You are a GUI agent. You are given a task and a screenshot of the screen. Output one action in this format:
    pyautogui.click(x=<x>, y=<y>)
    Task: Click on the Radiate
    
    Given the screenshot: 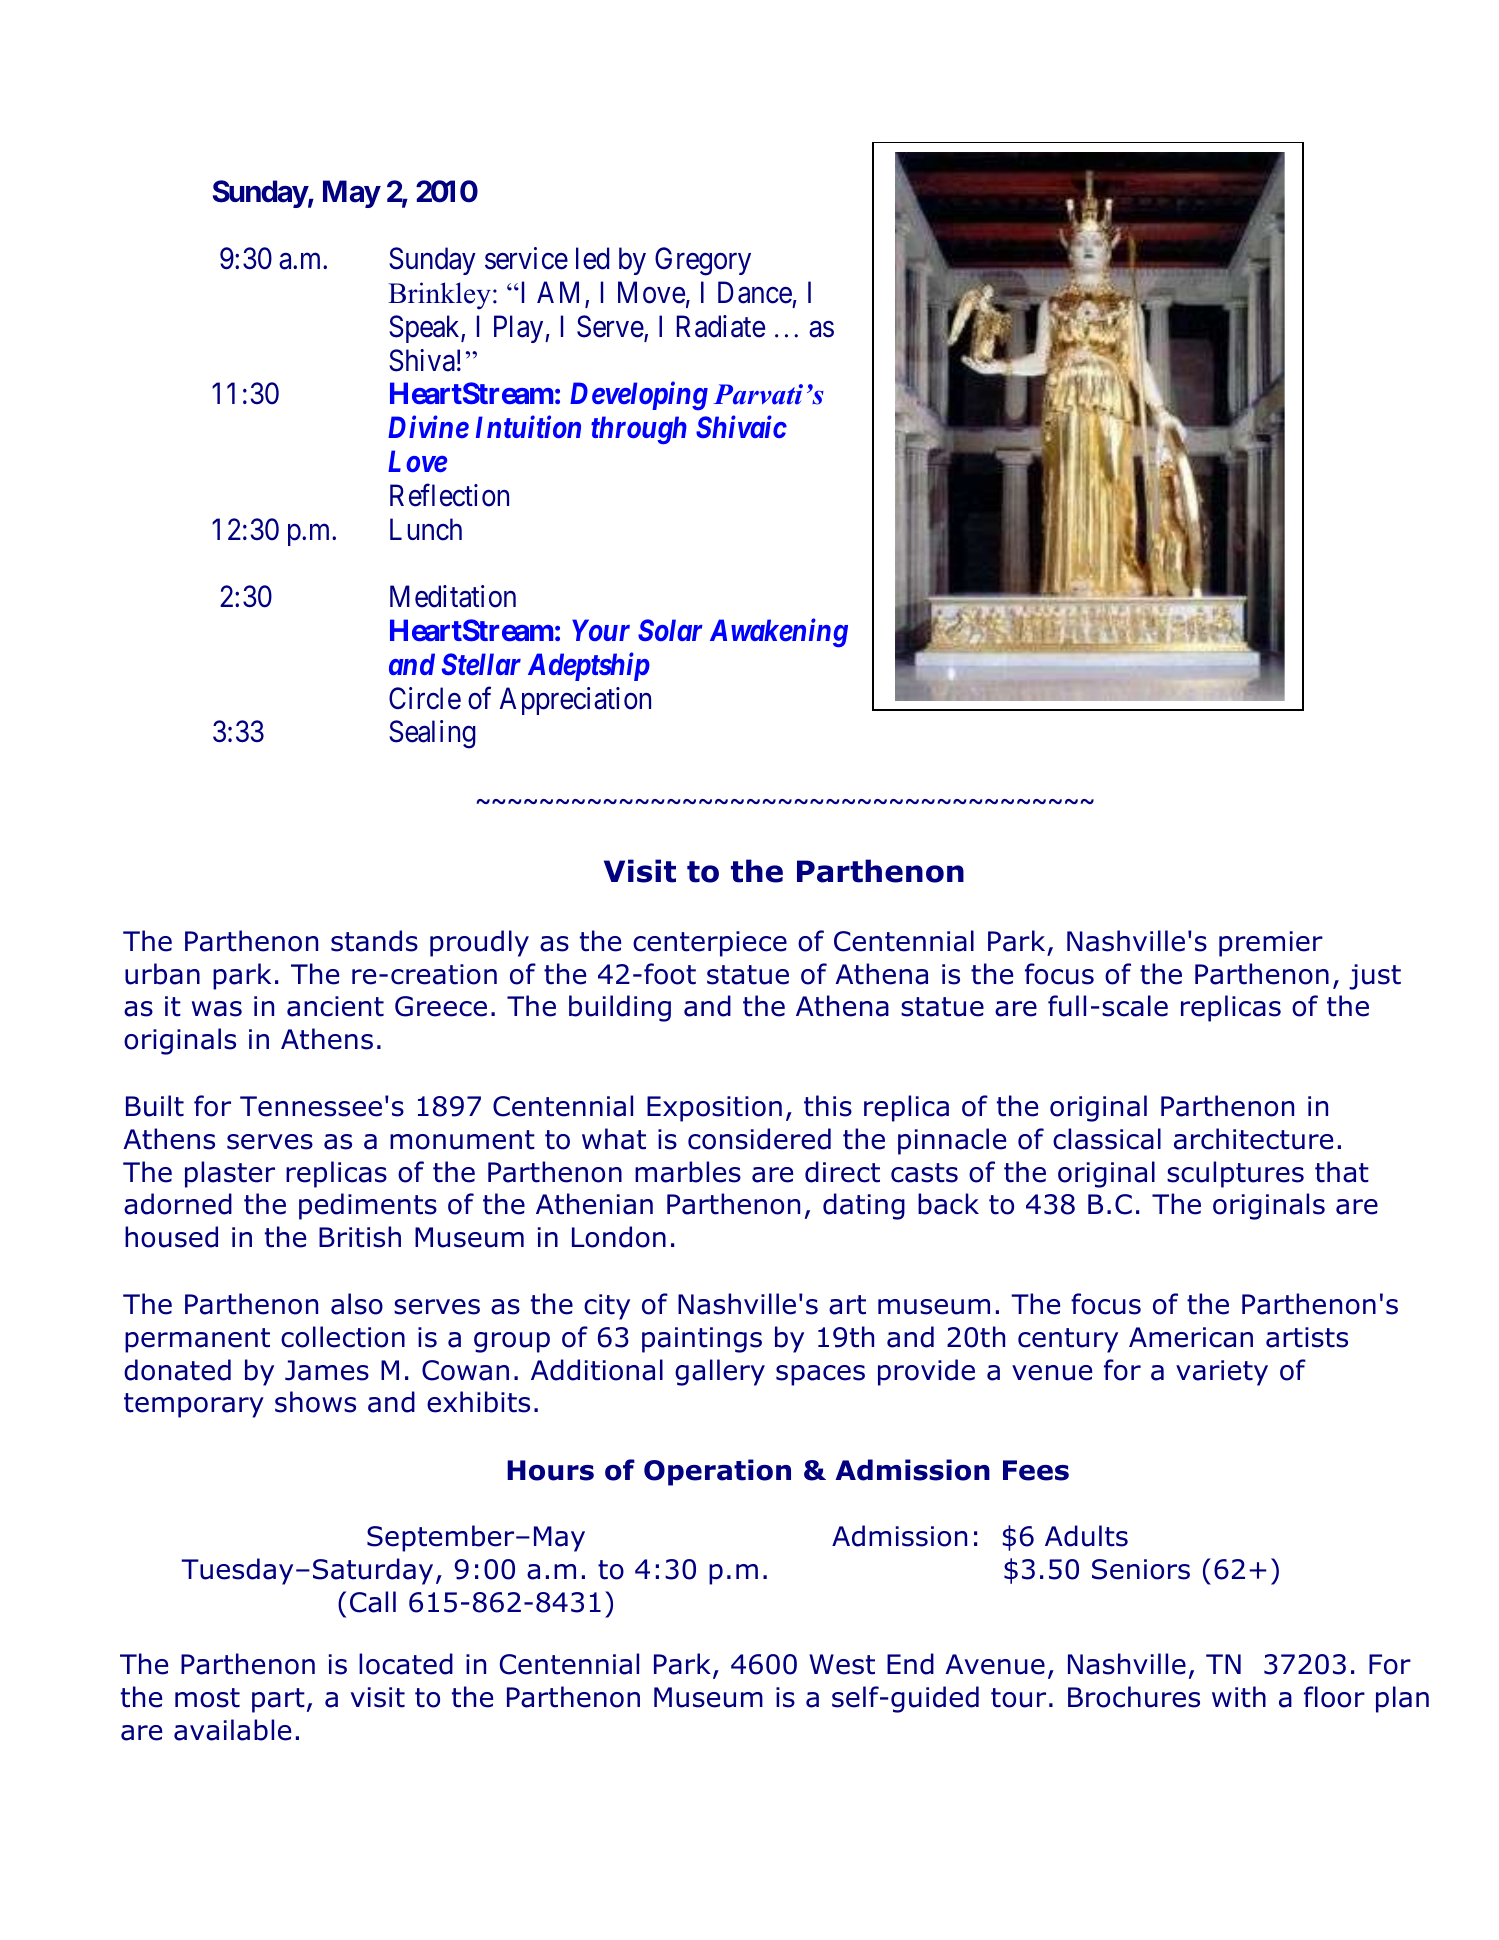 What is the action you would take?
    pyautogui.click(x=721, y=326)
